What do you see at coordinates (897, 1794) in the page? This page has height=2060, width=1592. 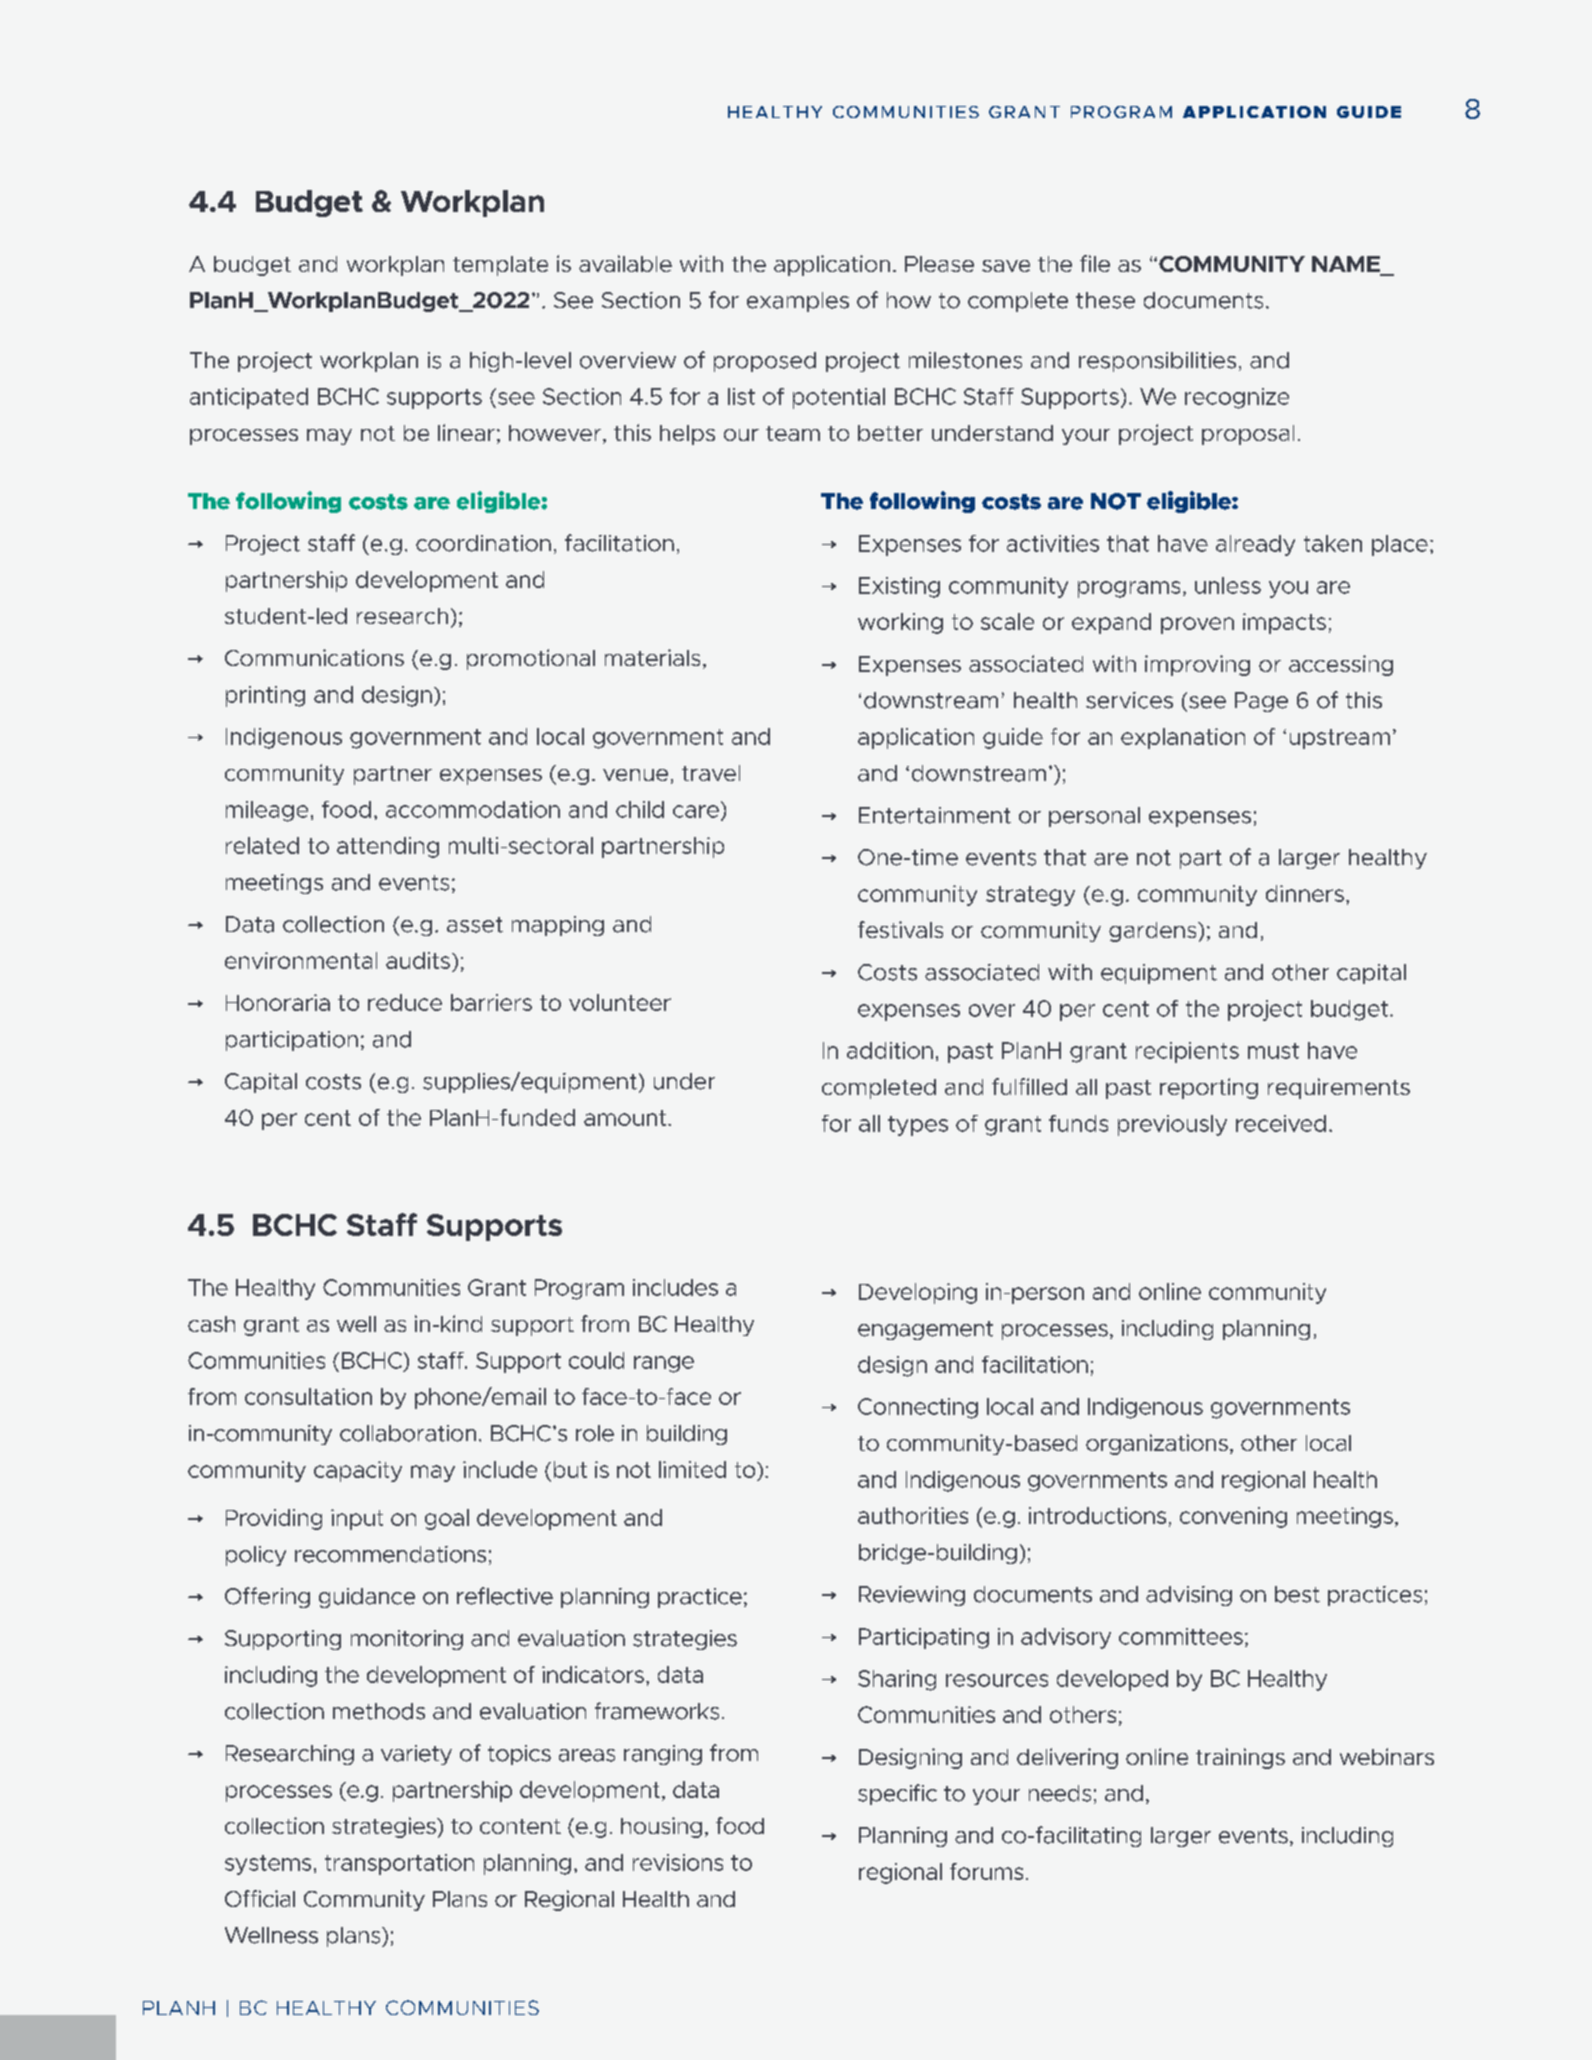 I see `specific` at bounding box center [897, 1794].
